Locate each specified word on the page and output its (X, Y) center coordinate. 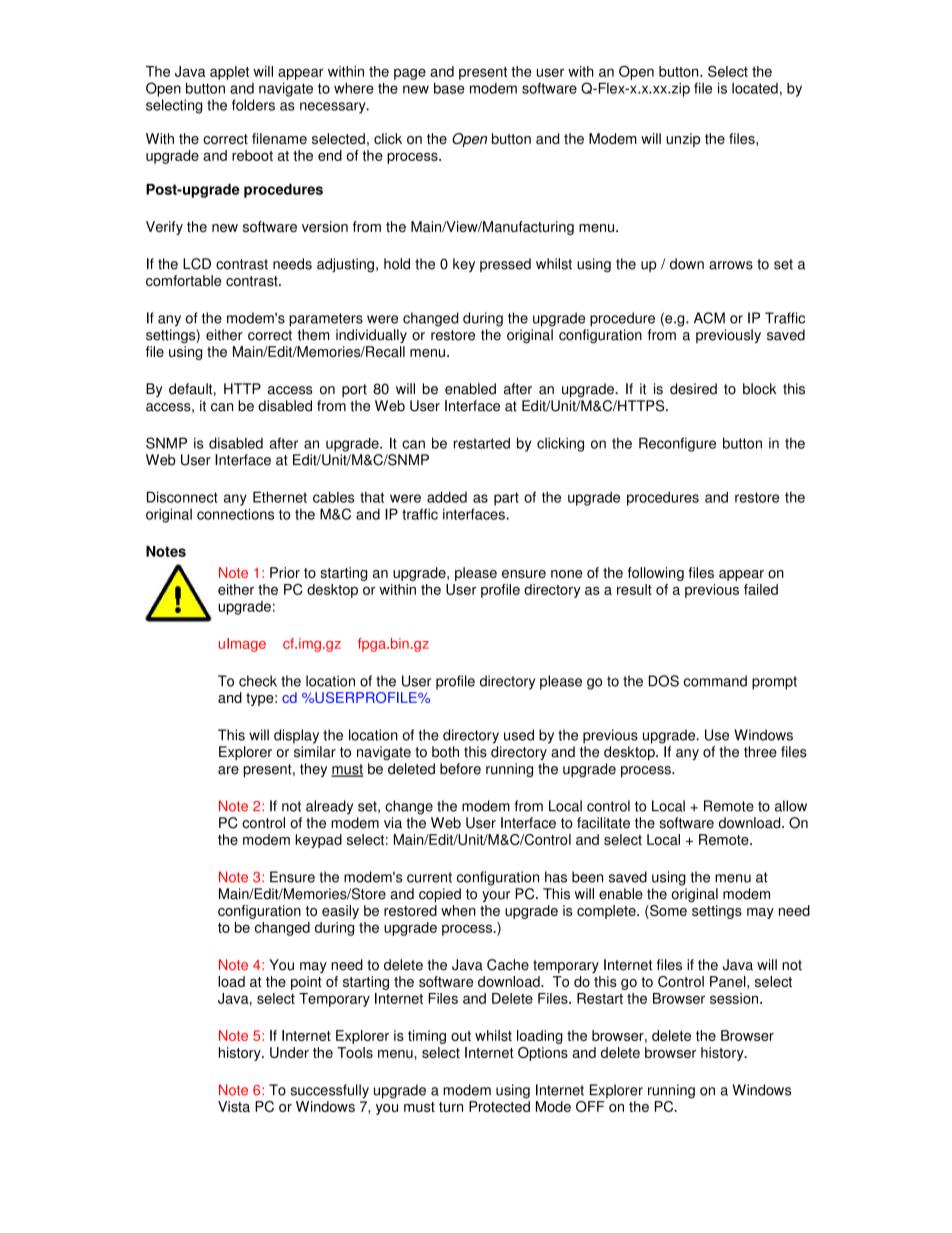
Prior (285, 572)
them (313, 335)
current (429, 877)
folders (253, 105)
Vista (234, 1106)
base (449, 88)
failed (761, 589)
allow (791, 806)
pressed (505, 265)
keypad (318, 841)
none (566, 574)
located (755, 88)
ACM (709, 318)
